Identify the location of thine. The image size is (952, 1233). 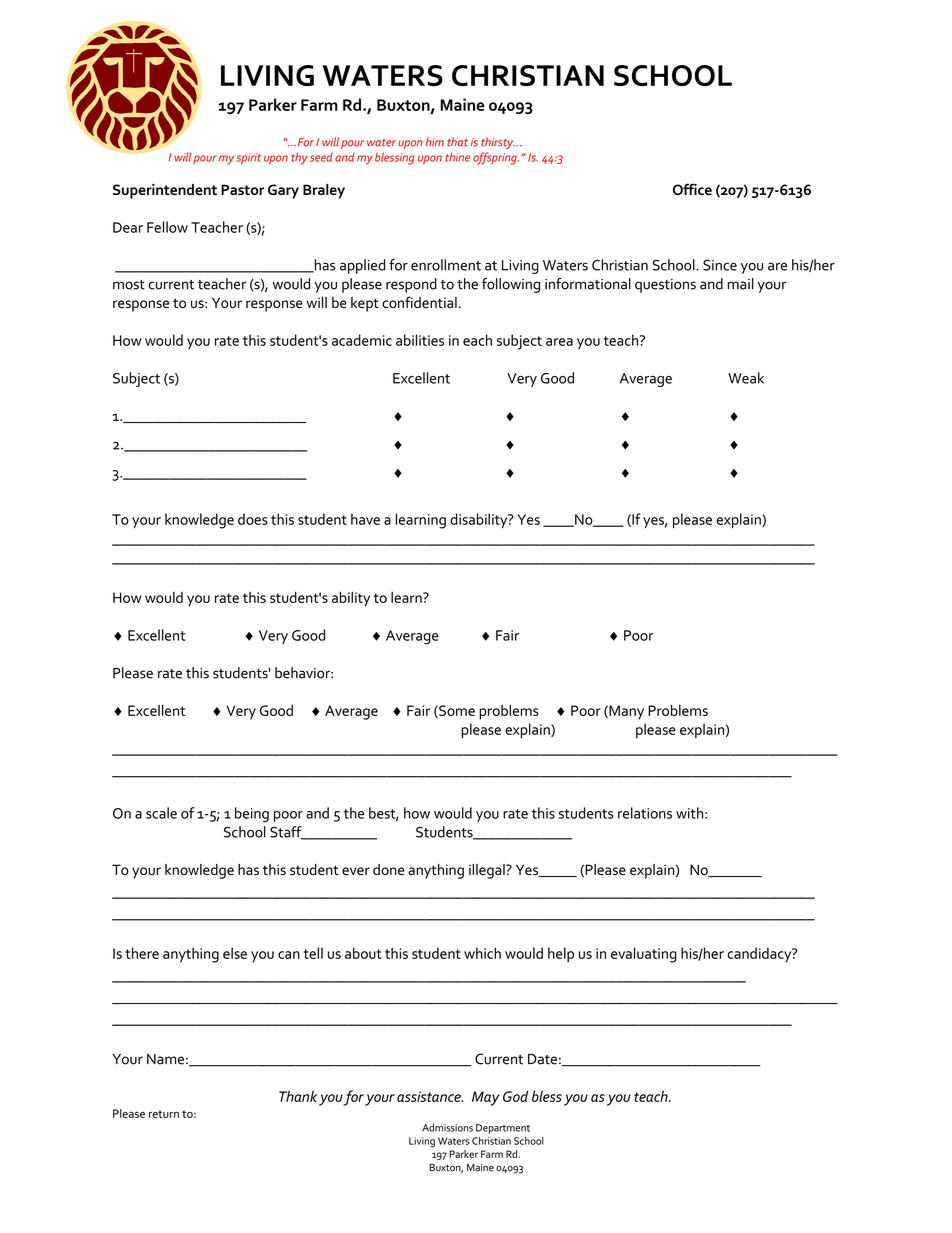
(458, 157).
